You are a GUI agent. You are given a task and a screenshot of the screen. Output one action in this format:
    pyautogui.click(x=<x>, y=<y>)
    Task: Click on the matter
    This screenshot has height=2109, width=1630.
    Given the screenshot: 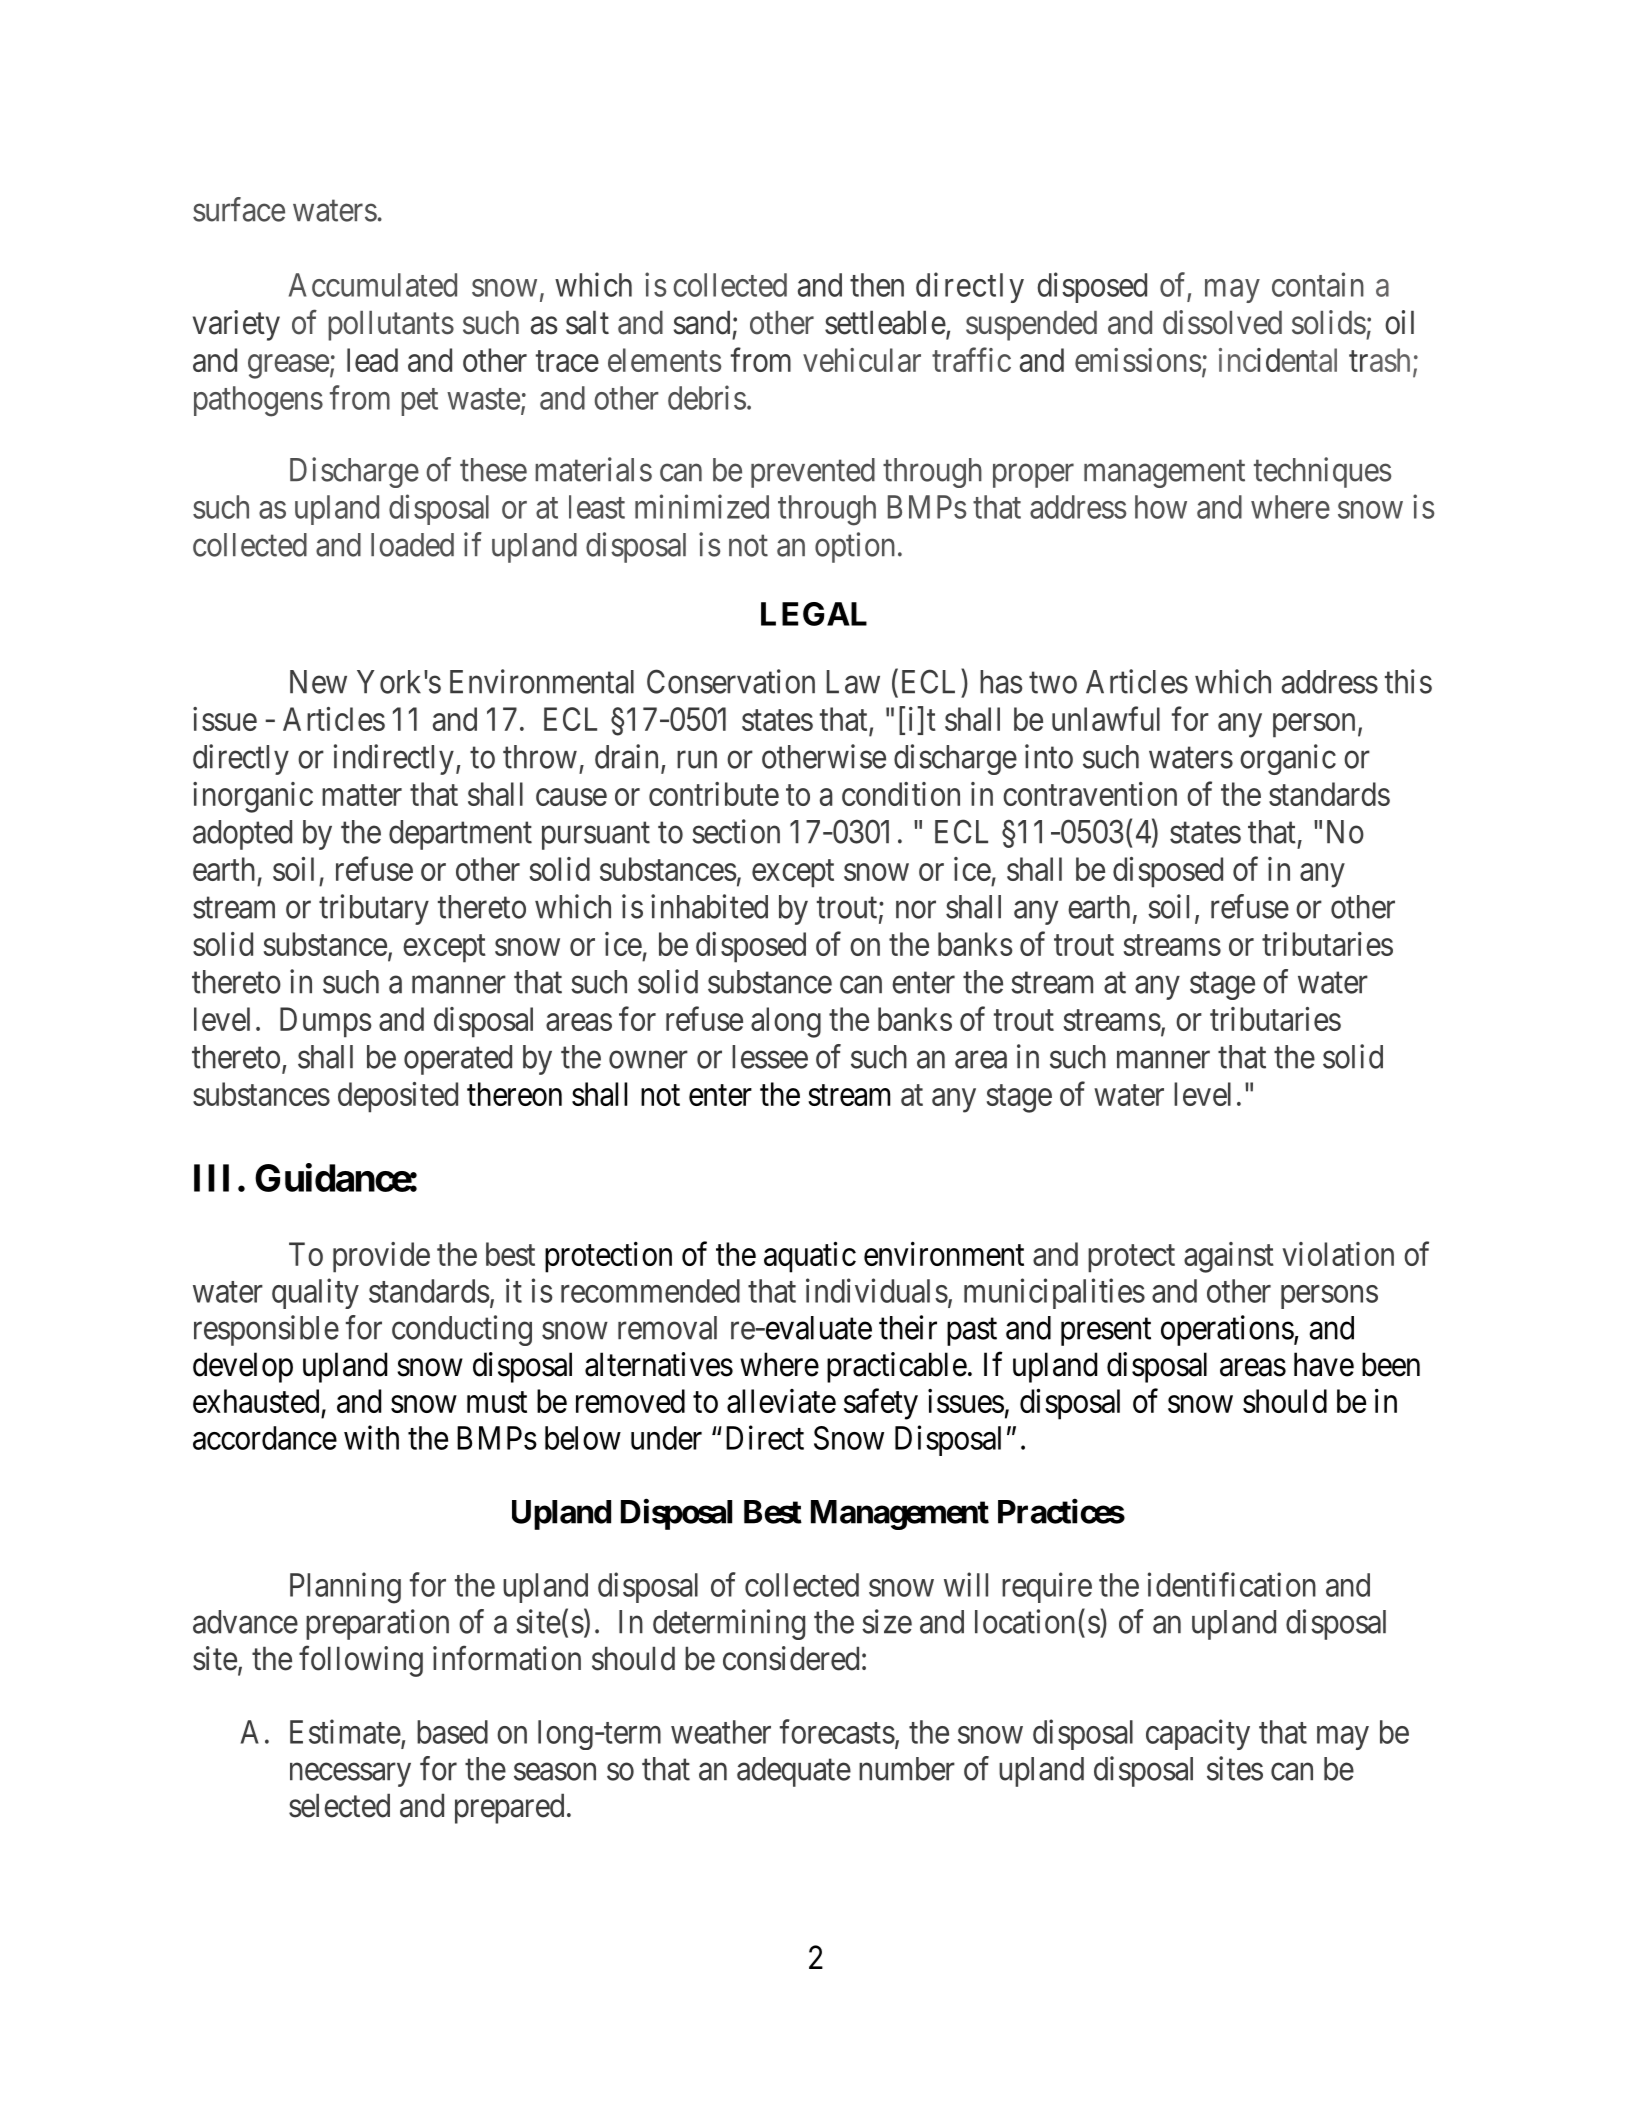 What is the action you would take?
    pyautogui.click(x=362, y=795)
